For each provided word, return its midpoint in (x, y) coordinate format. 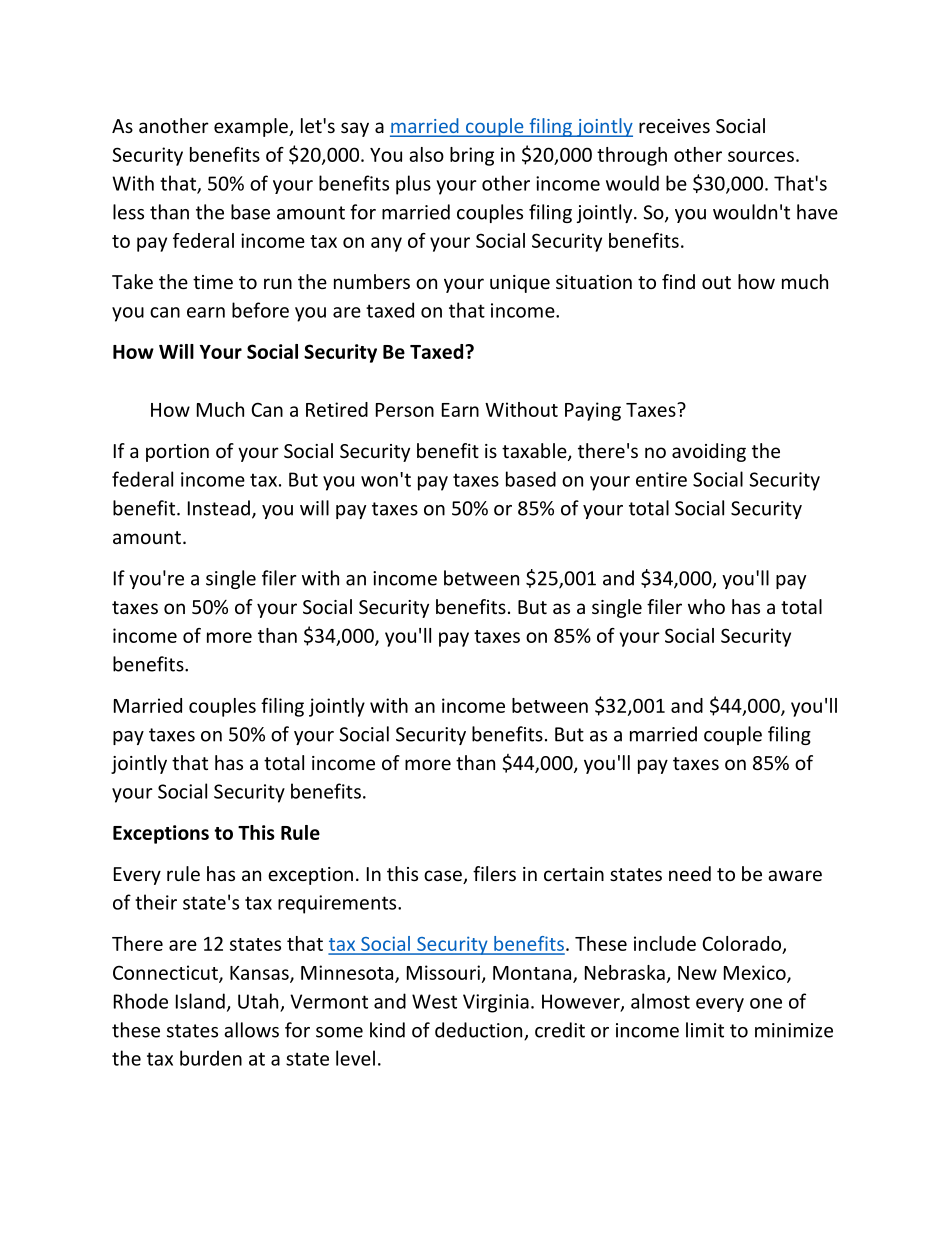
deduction (480, 1031)
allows (251, 1030)
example (252, 127)
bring (472, 156)
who (706, 606)
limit (705, 1030)
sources (761, 156)
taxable (535, 452)
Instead (219, 508)
